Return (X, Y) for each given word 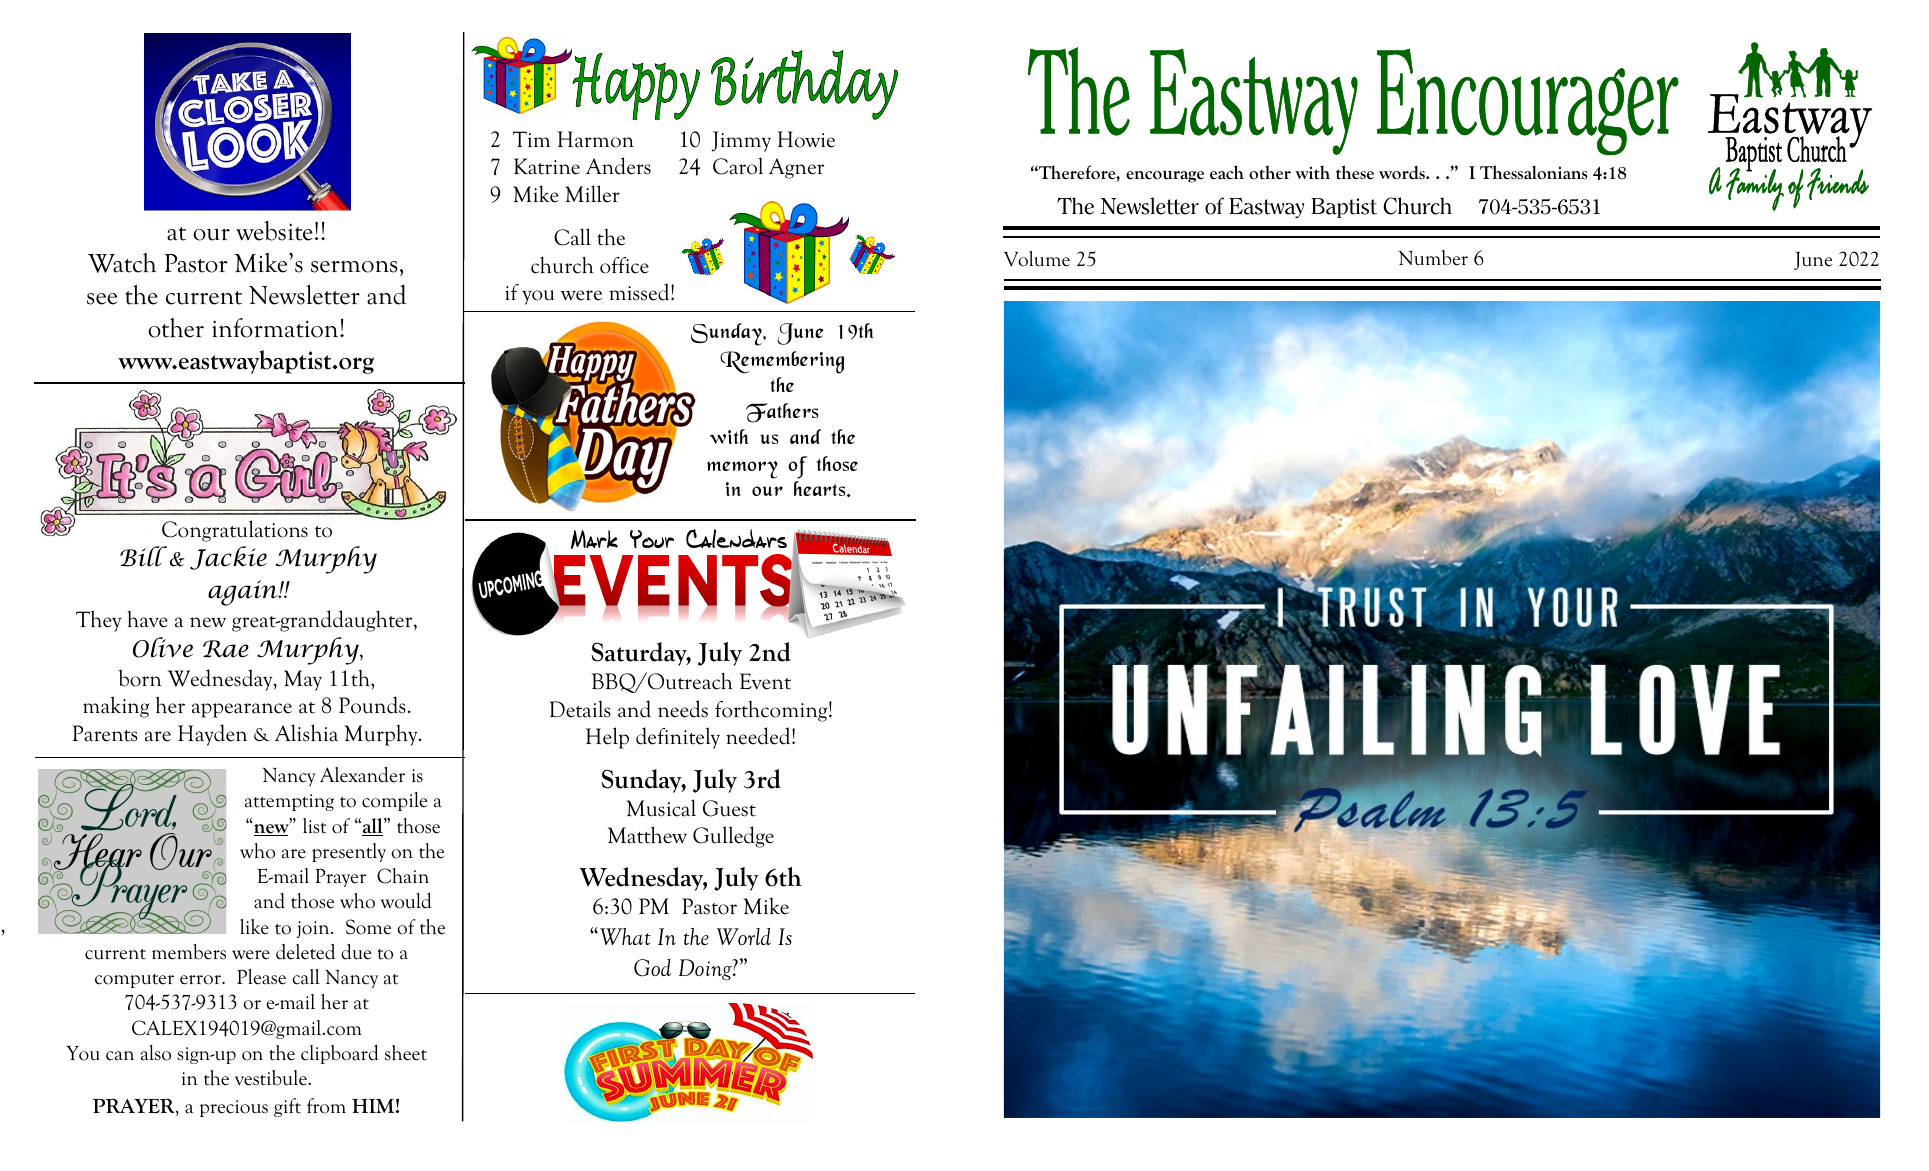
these (1355, 172)
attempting (289, 802)
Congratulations (235, 531)
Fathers (782, 413)
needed (759, 736)
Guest (729, 808)
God (652, 968)
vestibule (272, 1078)
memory (742, 470)
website (274, 231)
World (744, 936)
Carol (738, 166)
